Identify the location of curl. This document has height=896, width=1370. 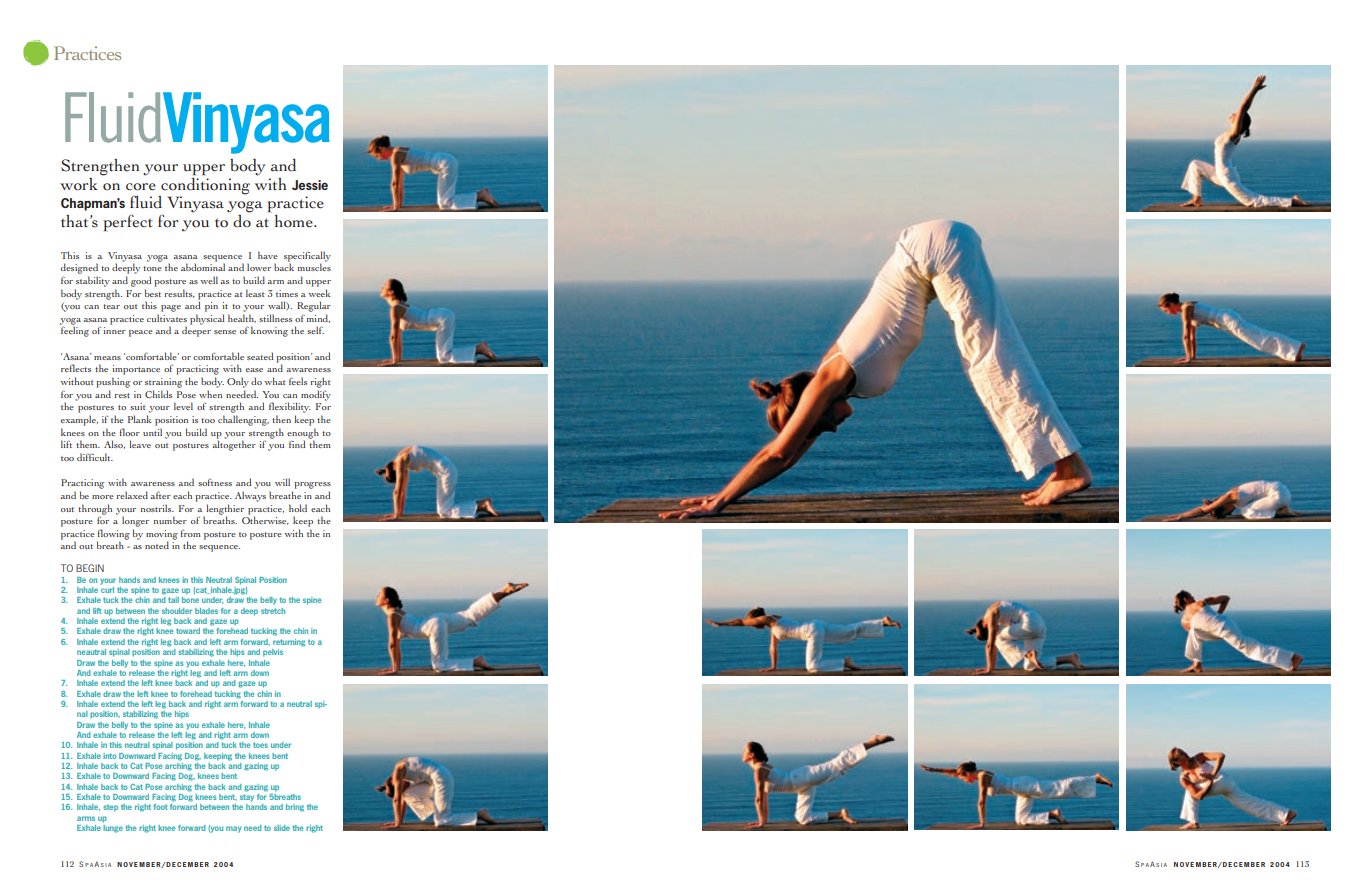
(107, 588).
